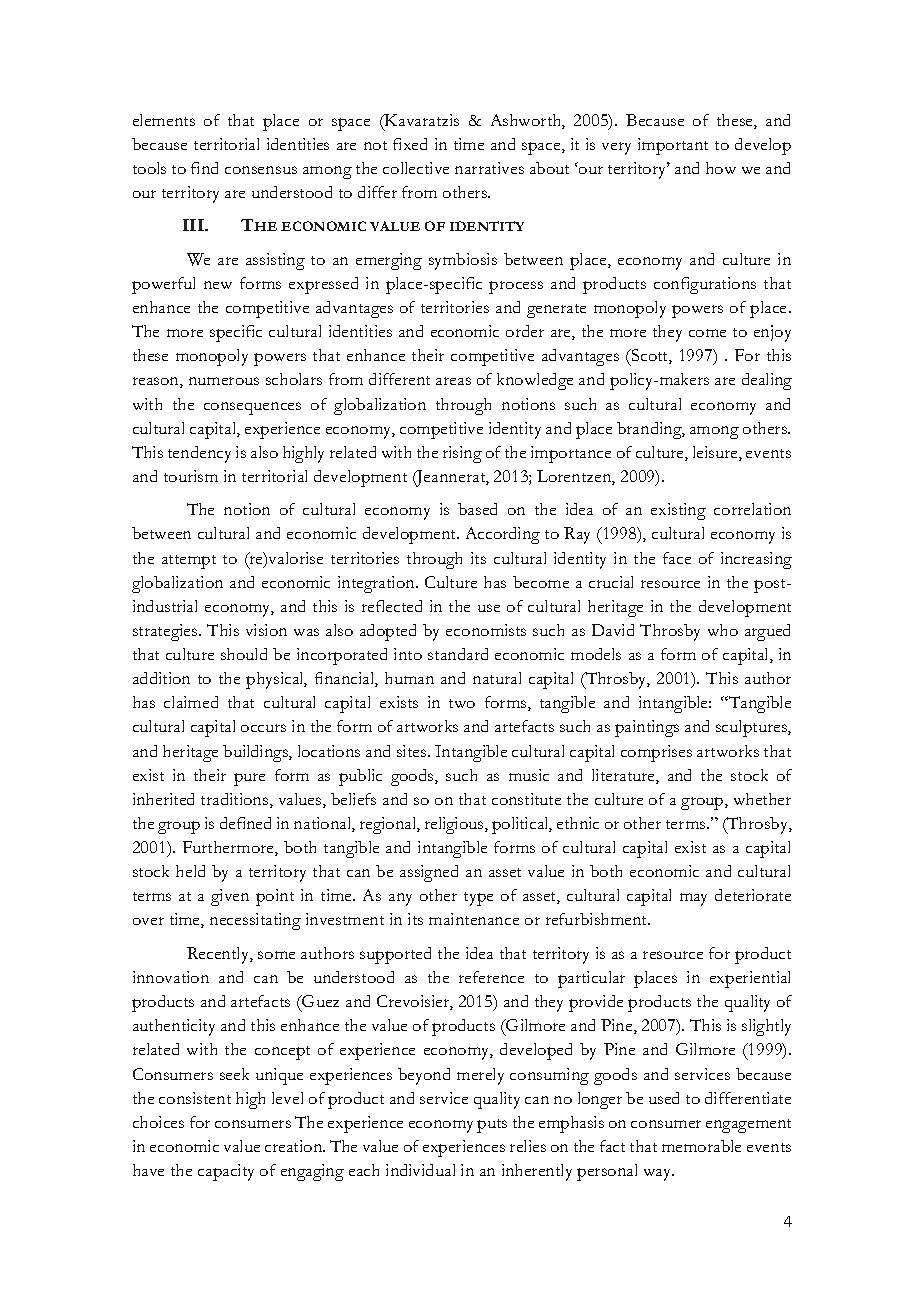 The width and height of the screenshot is (924, 1308). Describe the element at coordinates (723, 630) in the screenshot. I see `who` at that location.
